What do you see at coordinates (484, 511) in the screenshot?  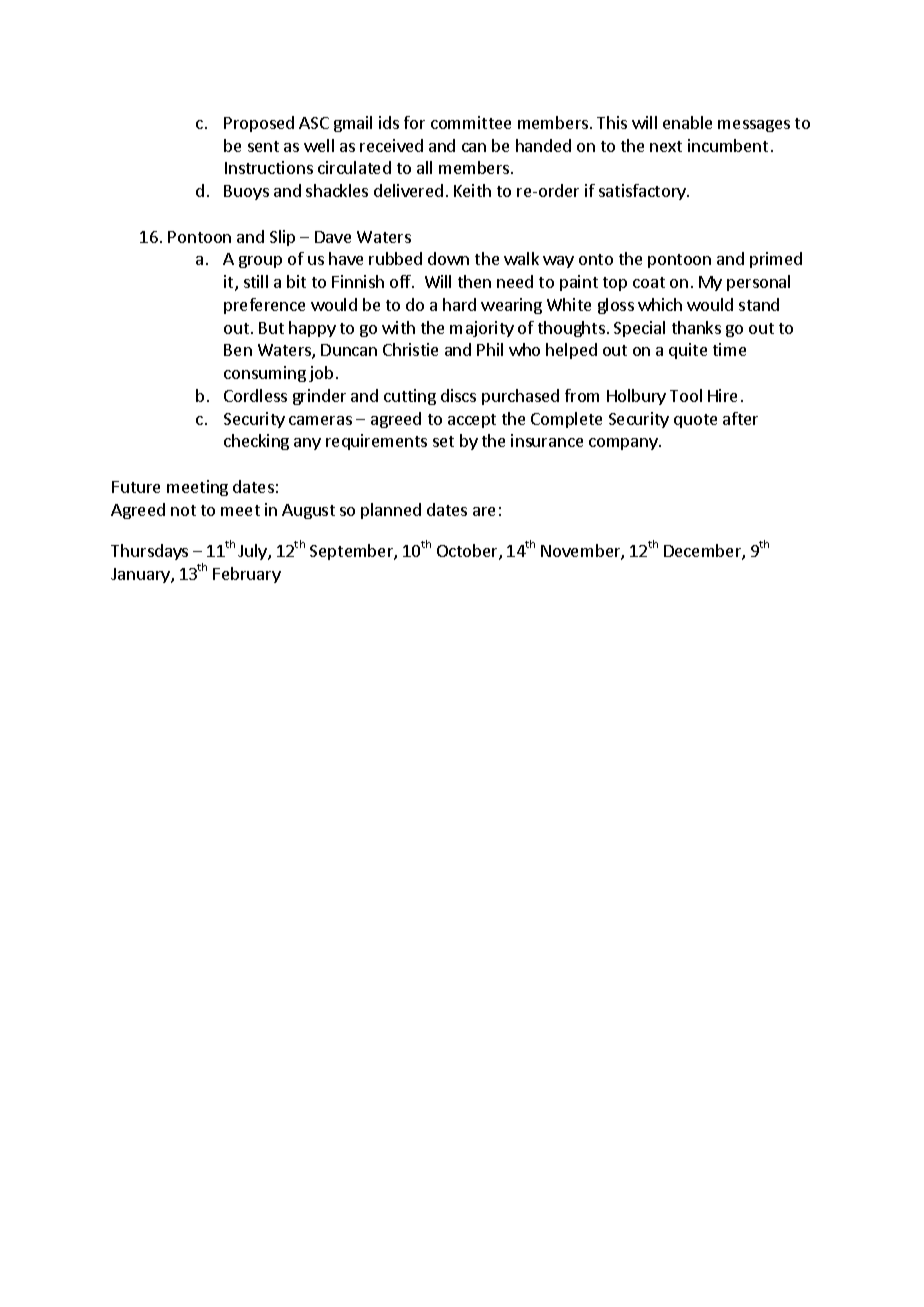 I see `are` at bounding box center [484, 511].
